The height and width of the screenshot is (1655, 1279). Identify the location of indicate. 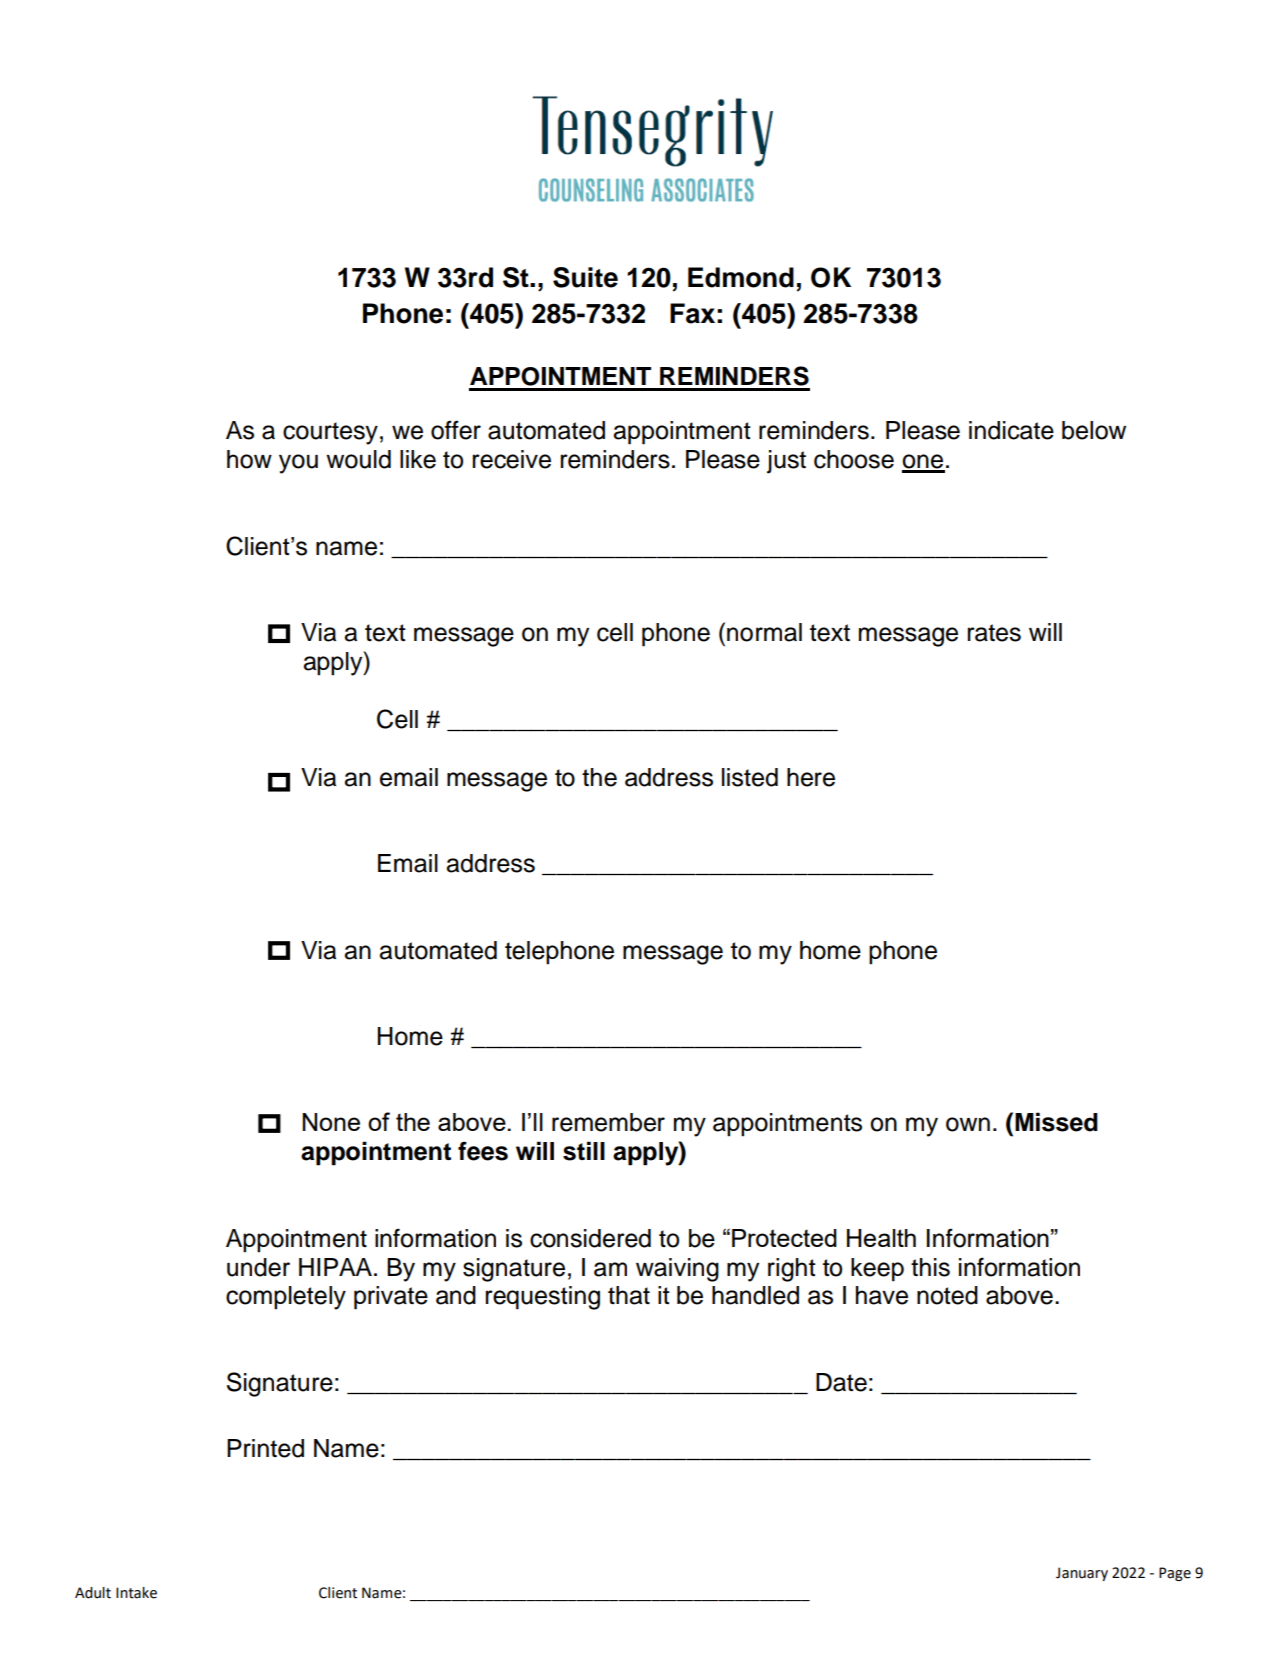
(1011, 430).
